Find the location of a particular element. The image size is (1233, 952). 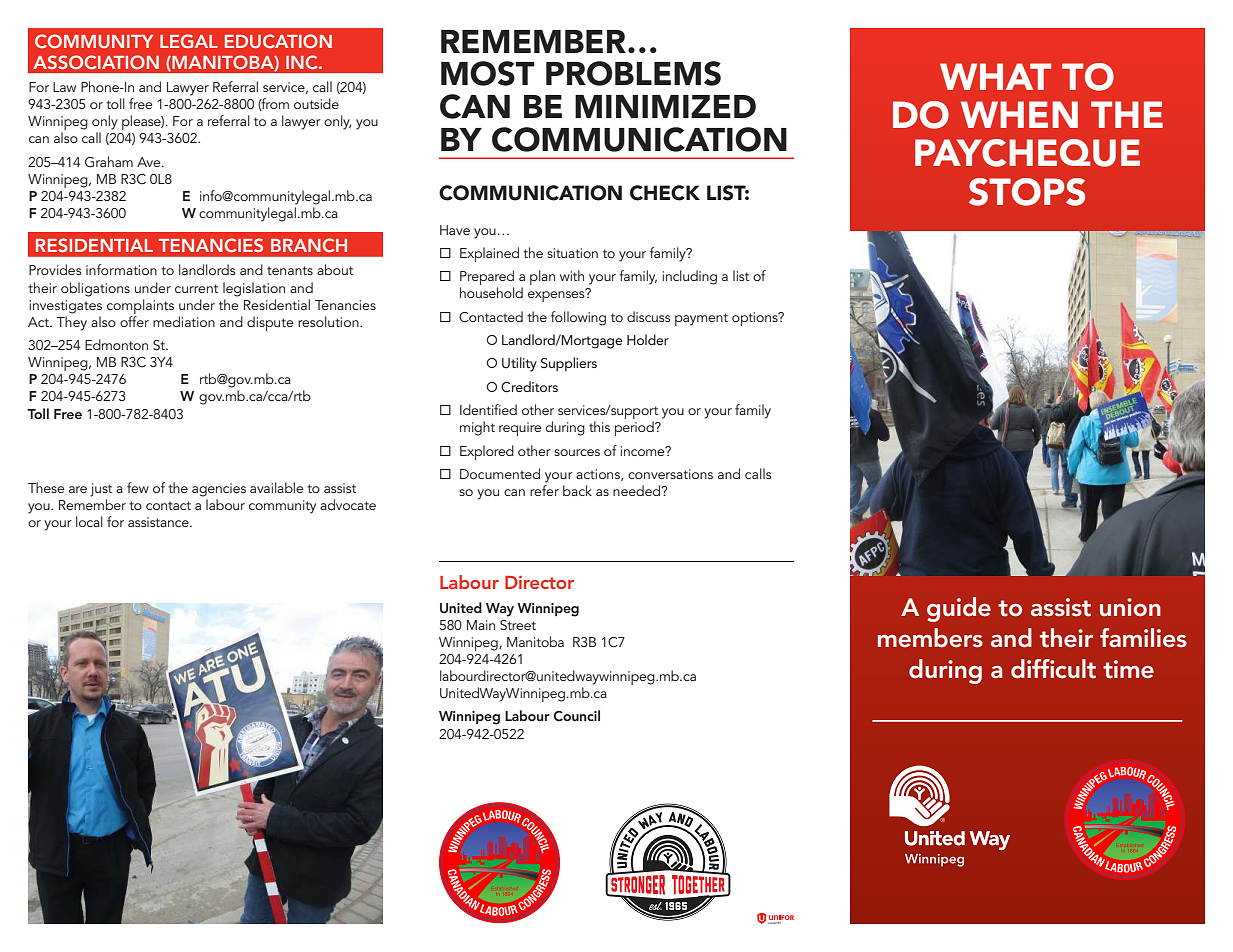

difficult is located at coordinates (1053, 669).
